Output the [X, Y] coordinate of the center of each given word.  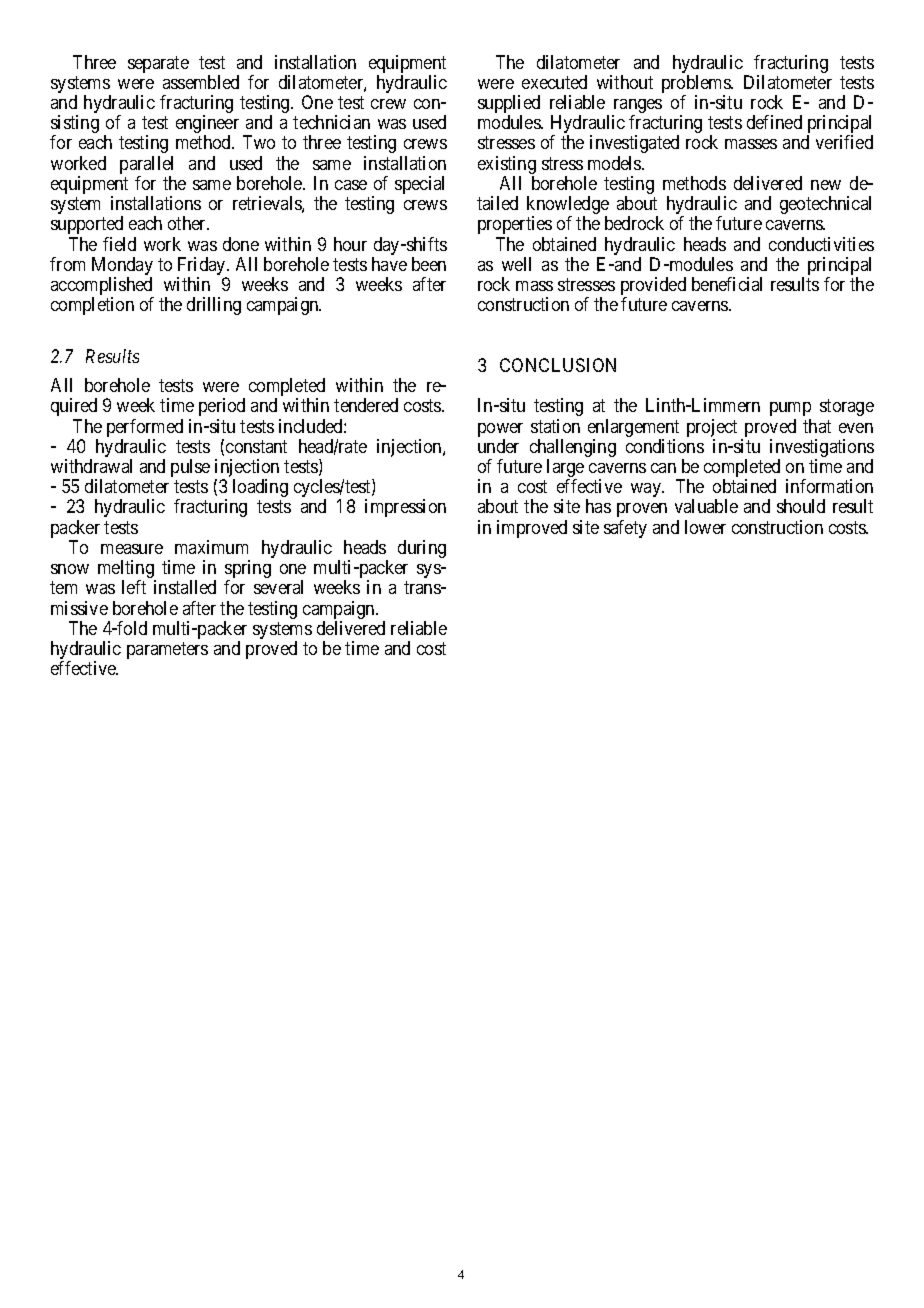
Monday [122, 267]
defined [774, 122]
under [498, 446]
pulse [190, 468]
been [429, 264]
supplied [509, 105]
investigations [822, 449]
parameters [167, 650]
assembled [201, 82]
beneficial [727, 284]
